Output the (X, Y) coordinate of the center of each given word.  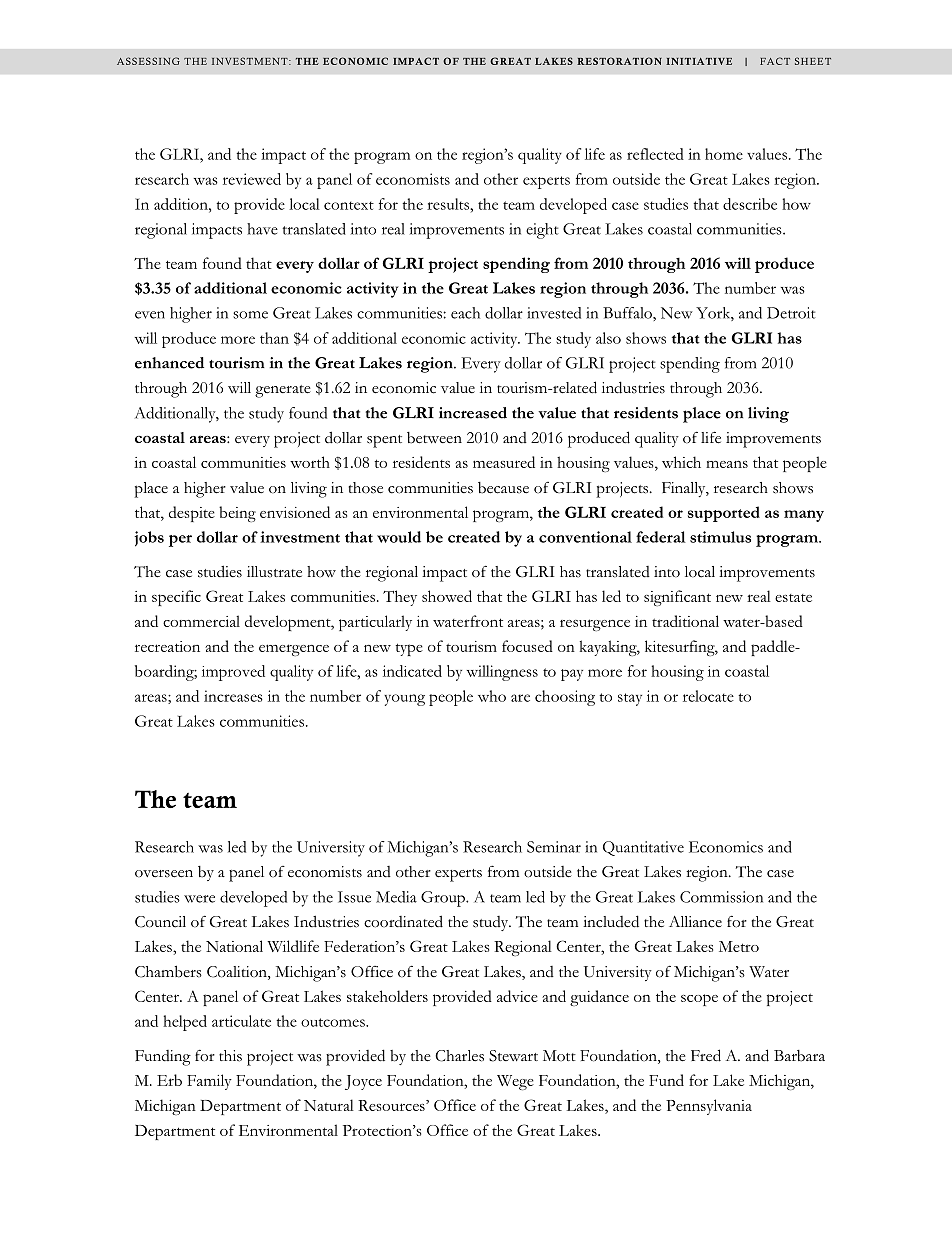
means (727, 464)
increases (233, 696)
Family (209, 1082)
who (492, 696)
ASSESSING (148, 61)
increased (473, 413)
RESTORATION (619, 61)
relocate (708, 696)
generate (283, 391)
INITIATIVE (699, 61)
